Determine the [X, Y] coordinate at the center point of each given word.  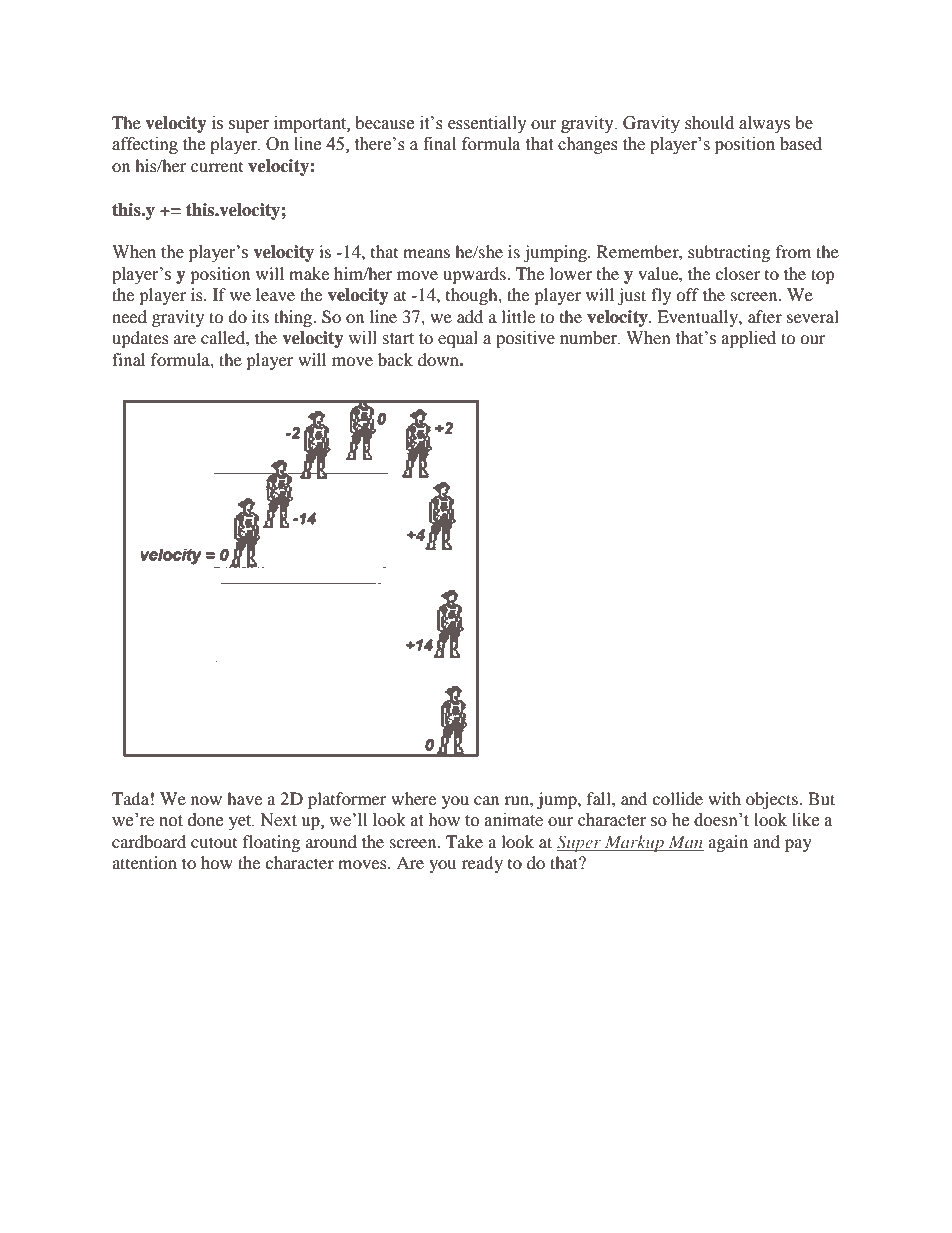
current [217, 167]
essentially [487, 124]
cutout [214, 842]
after [765, 316]
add [470, 316]
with [724, 798]
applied [749, 339]
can [486, 800]
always [764, 124]
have [244, 798]
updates [140, 339]
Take [464, 841]
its [260, 316]
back [395, 359]
